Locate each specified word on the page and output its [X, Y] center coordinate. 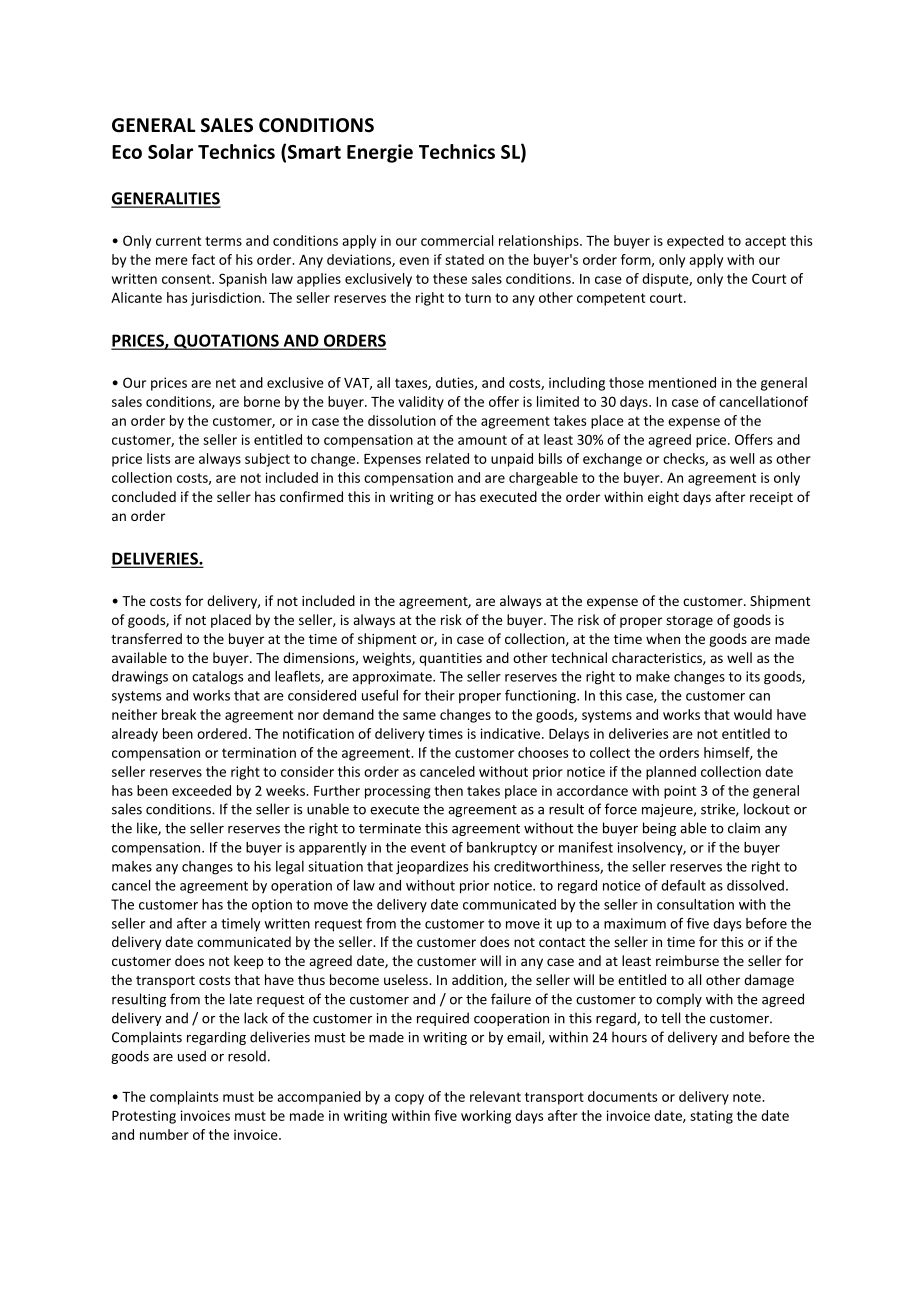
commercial [457, 240]
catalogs [217, 678]
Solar [170, 151]
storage [689, 622]
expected [695, 242]
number [164, 1134]
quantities [450, 659]
